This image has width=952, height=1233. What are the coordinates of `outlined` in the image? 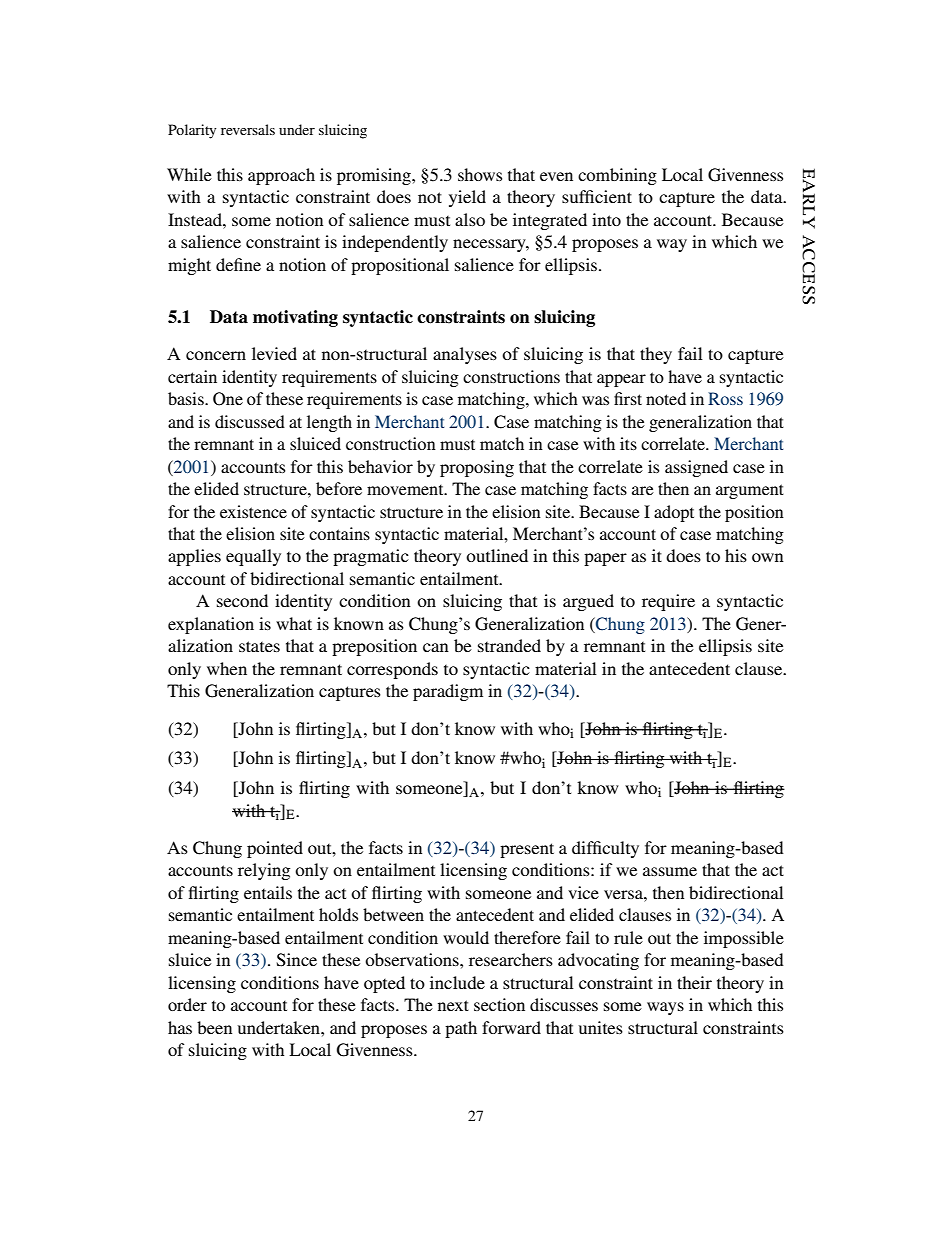 It's located at (497, 555).
